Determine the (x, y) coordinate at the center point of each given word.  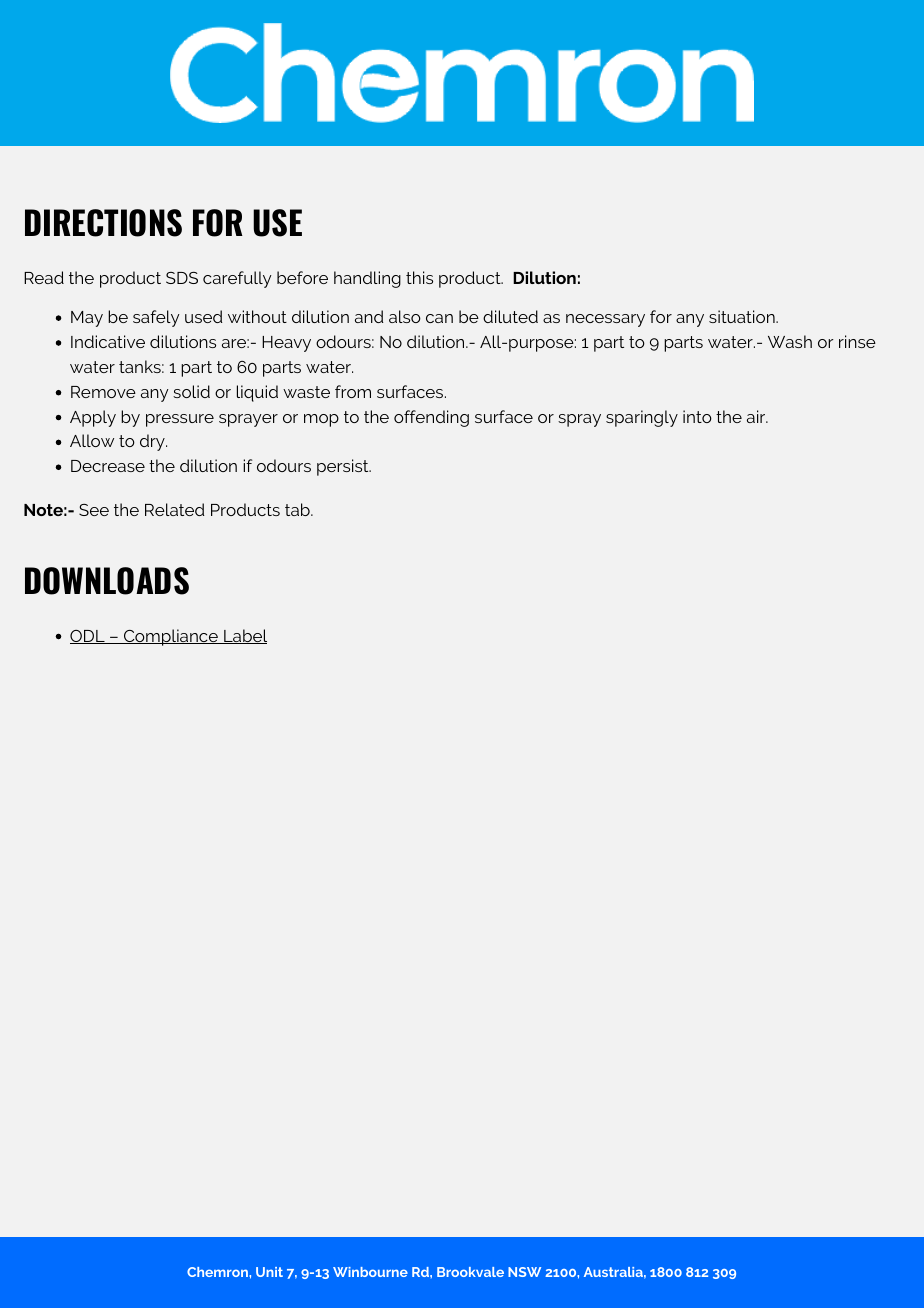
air (757, 416)
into (697, 416)
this (419, 277)
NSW (524, 1272)
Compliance (171, 637)
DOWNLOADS (107, 581)
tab (298, 509)
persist (344, 467)
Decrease (108, 466)
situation (743, 316)
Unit (269, 1272)
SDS (182, 278)
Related (174, 509)
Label (244, 636)
